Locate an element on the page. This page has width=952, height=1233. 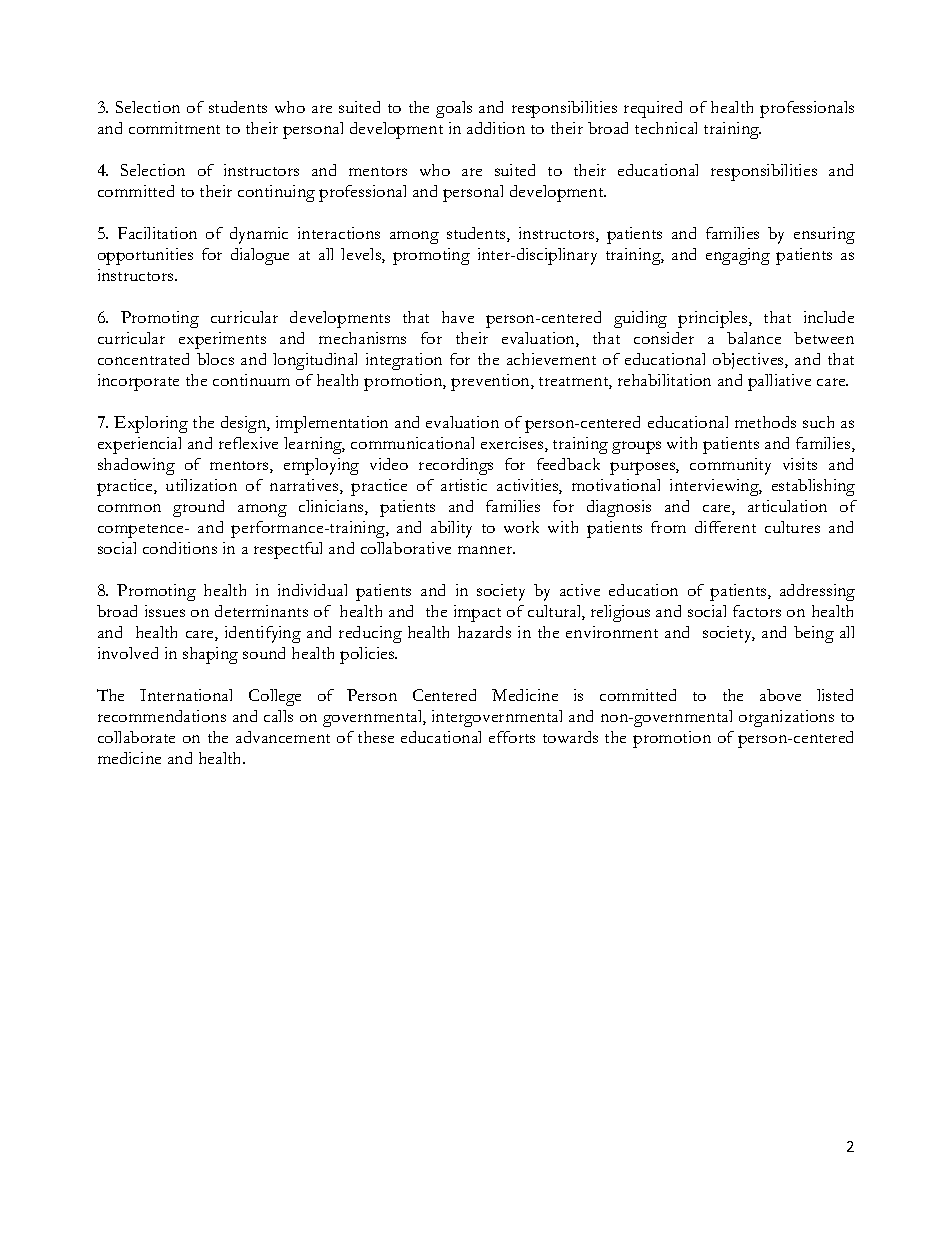
issues is located at coordinates (165, 611).
